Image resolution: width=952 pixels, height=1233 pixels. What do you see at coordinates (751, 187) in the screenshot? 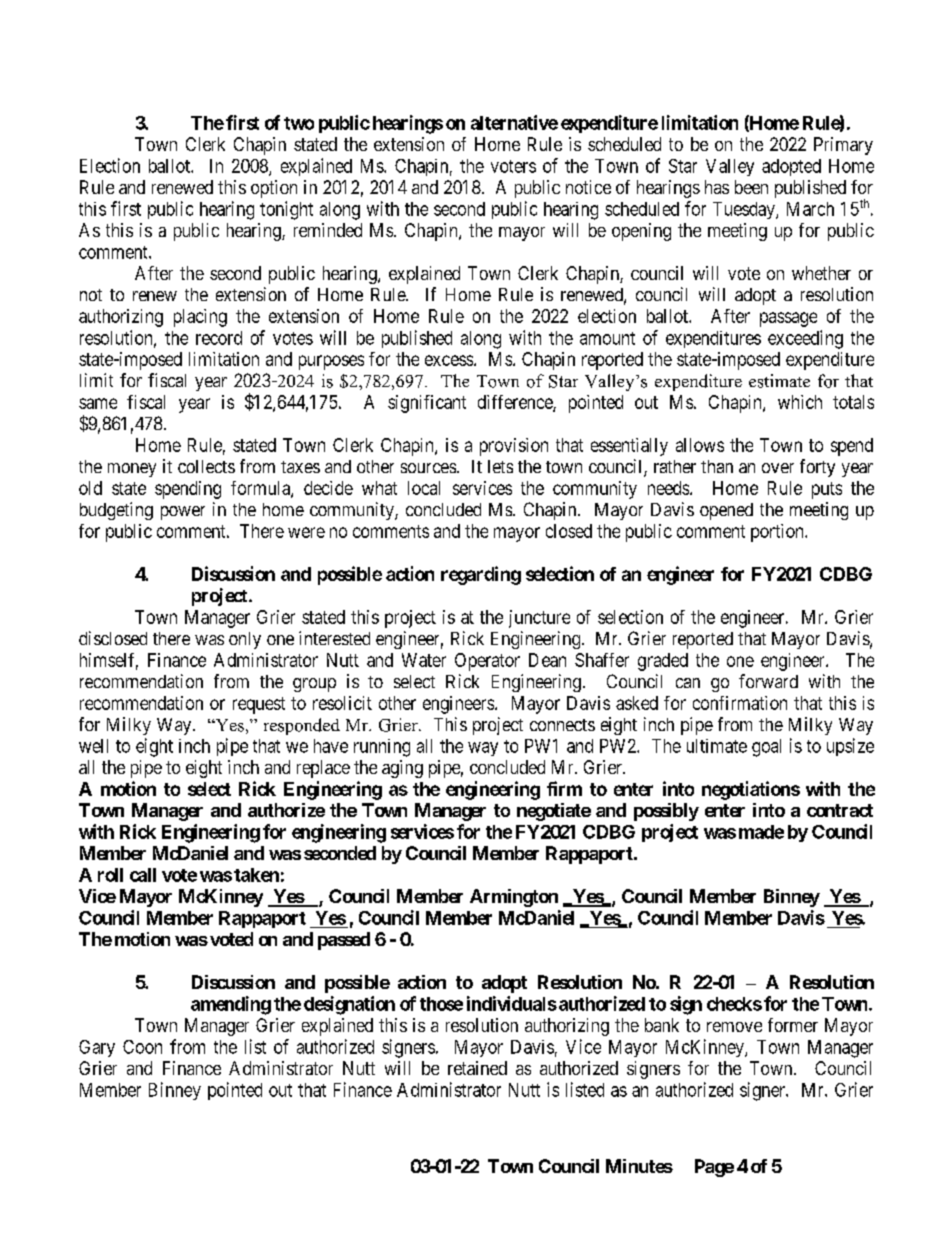
I see `been` at bounding box center [751, 187].
